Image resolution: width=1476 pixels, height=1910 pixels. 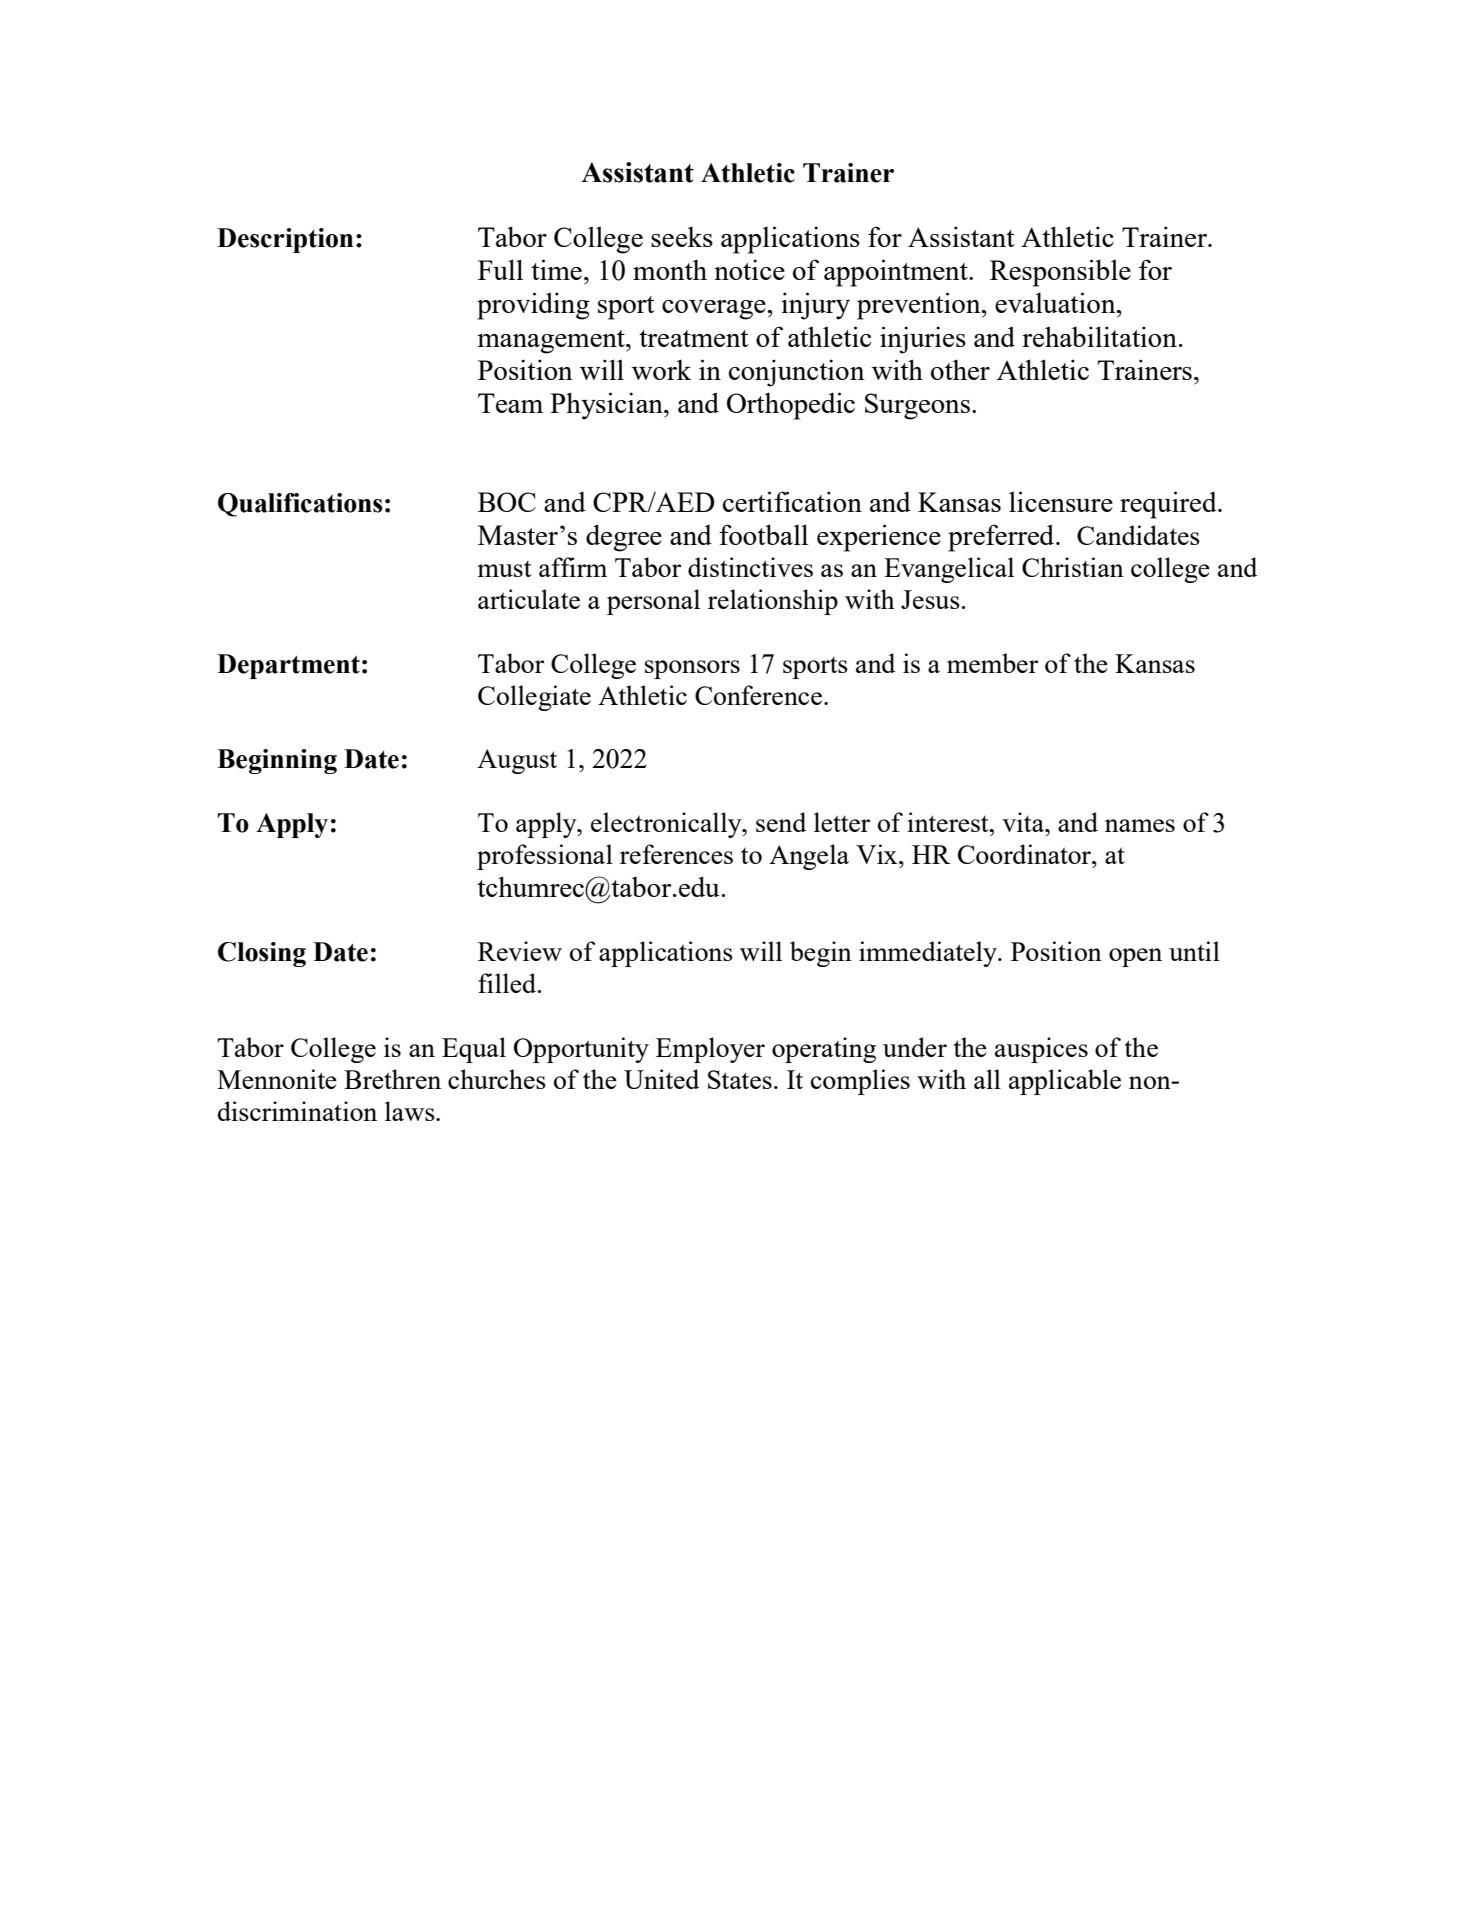 I want to click on Qualifications, so click(x=300, y=505).
